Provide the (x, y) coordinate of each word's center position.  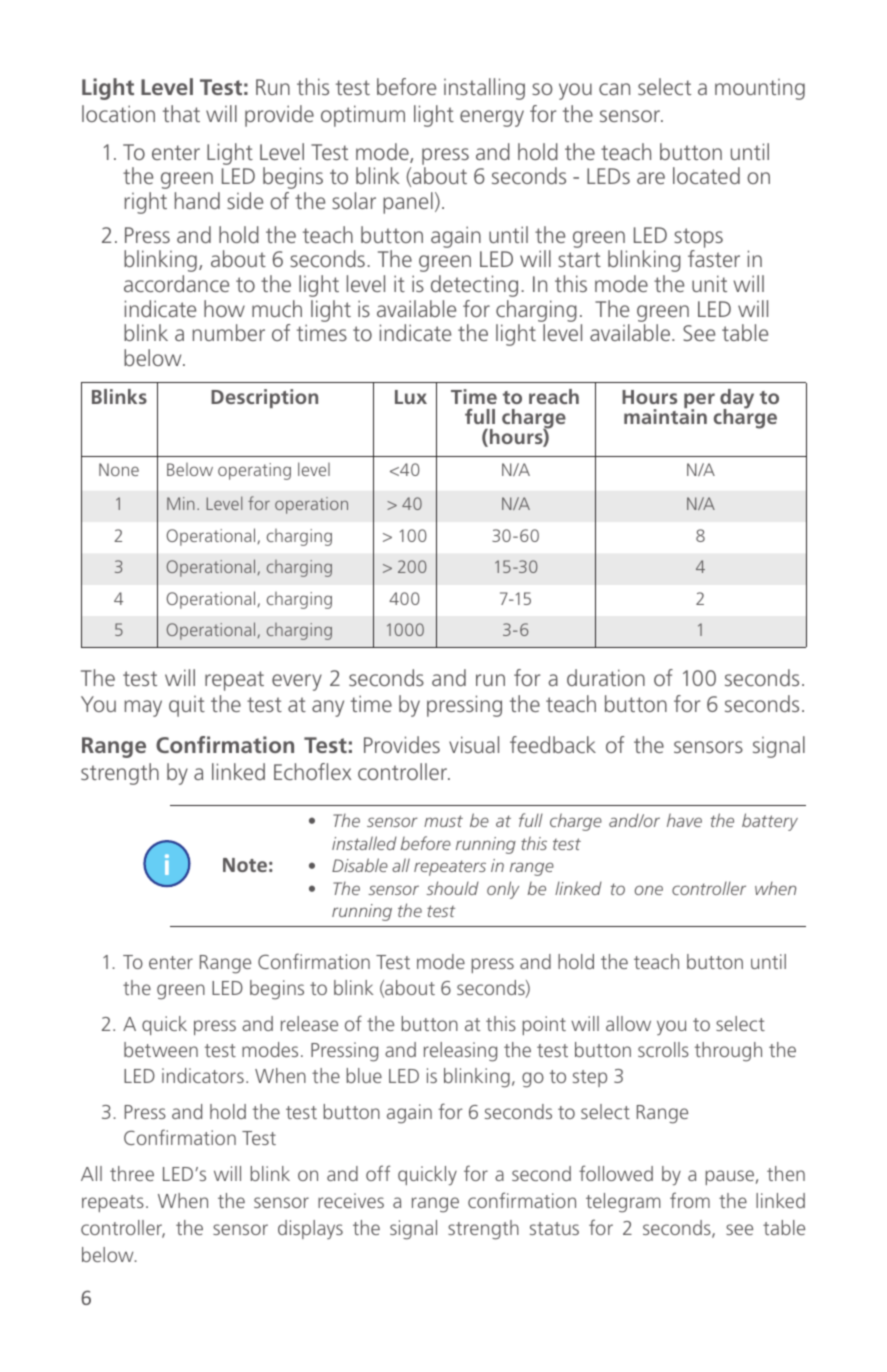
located (706, 175)
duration (606, 677)
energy (492, 118)
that (181, 113)
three (132, 1173)
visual (474, 744)
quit (187, 706)
